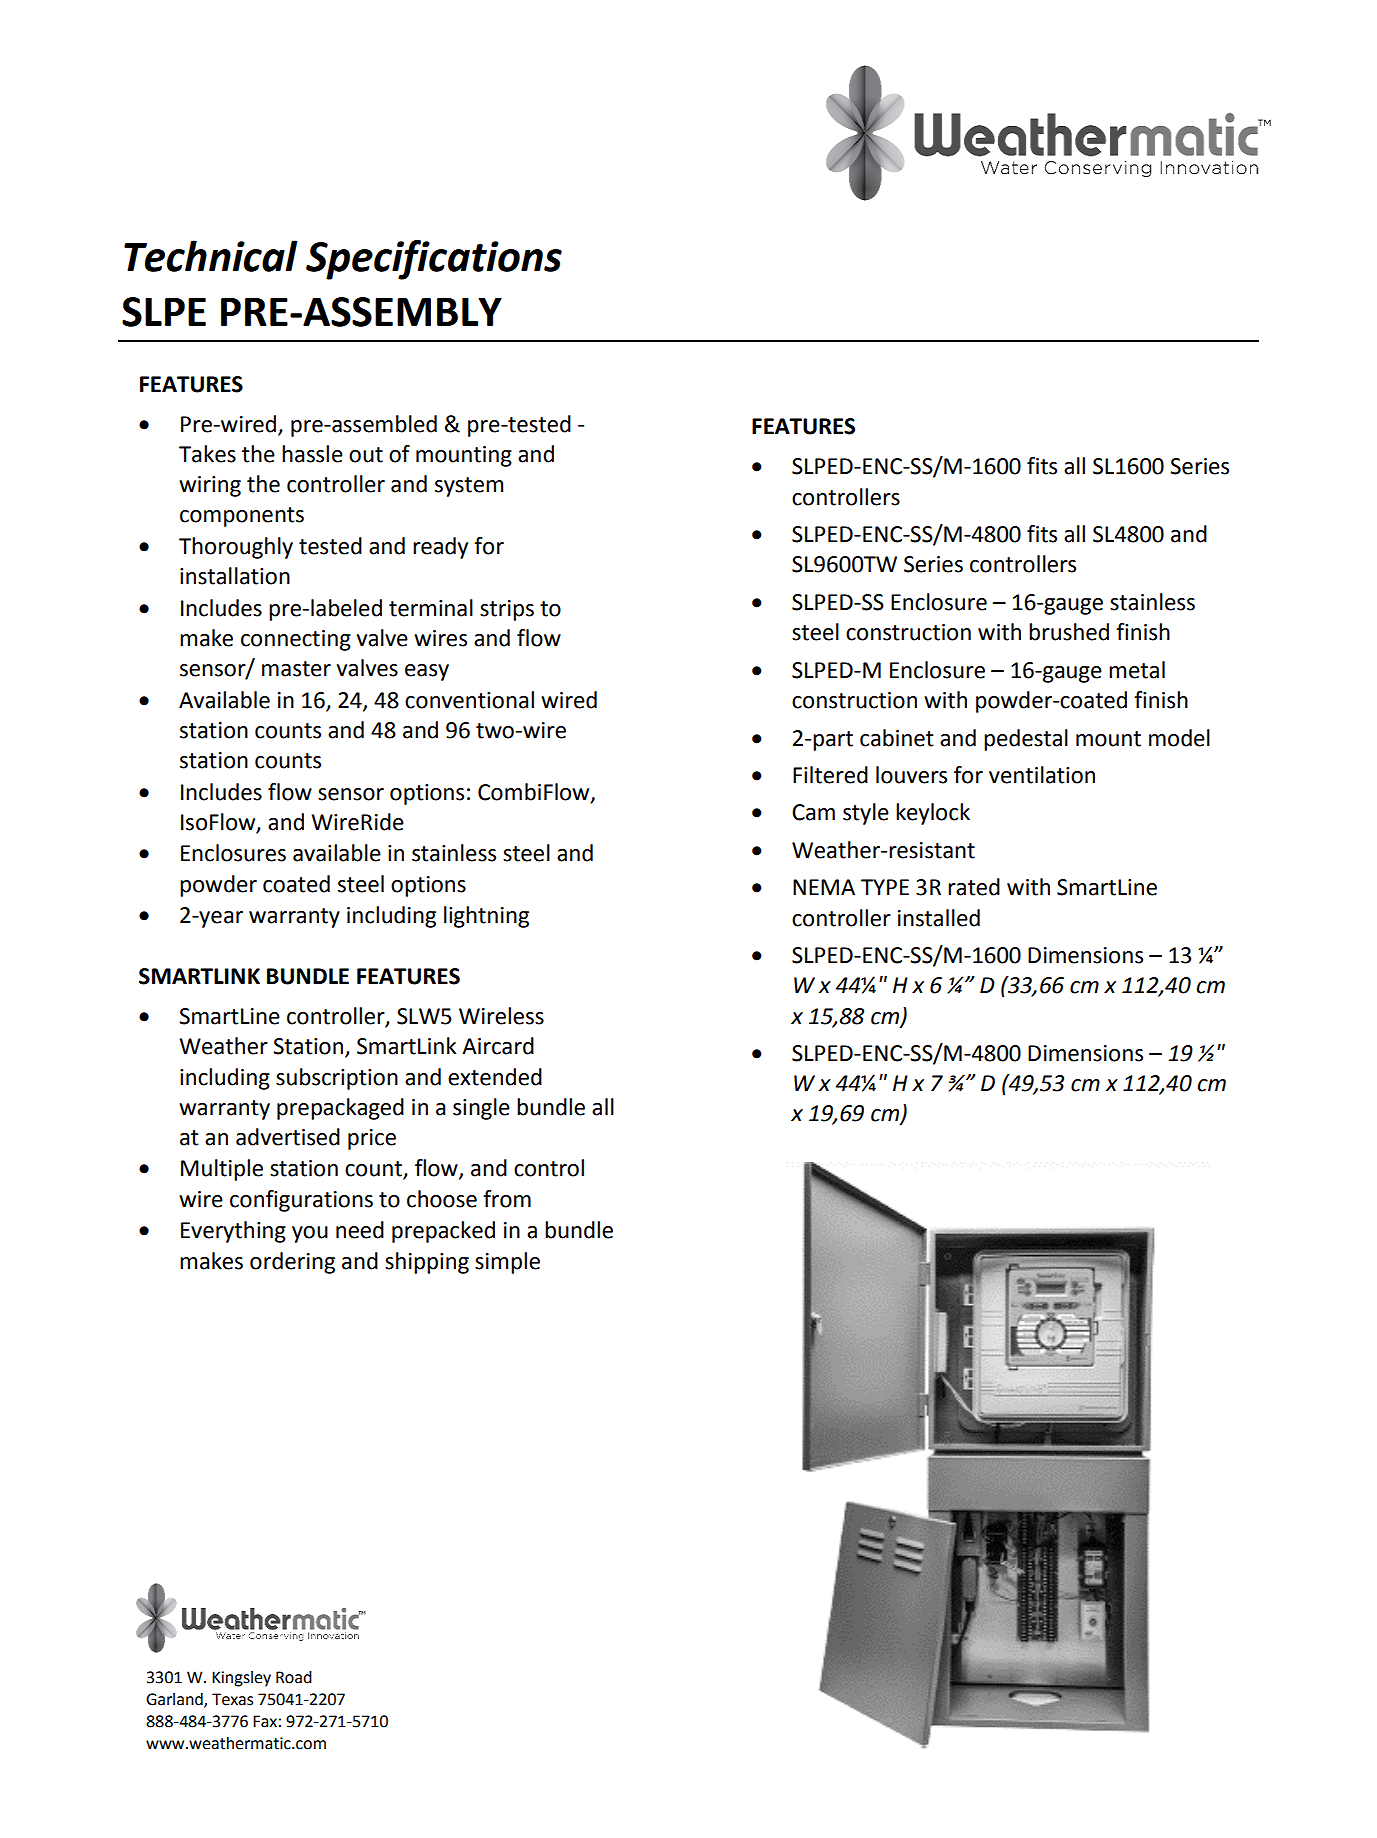 The height and width of the page is (1838, 1377). I want to click on rated, so click(974, 887).
